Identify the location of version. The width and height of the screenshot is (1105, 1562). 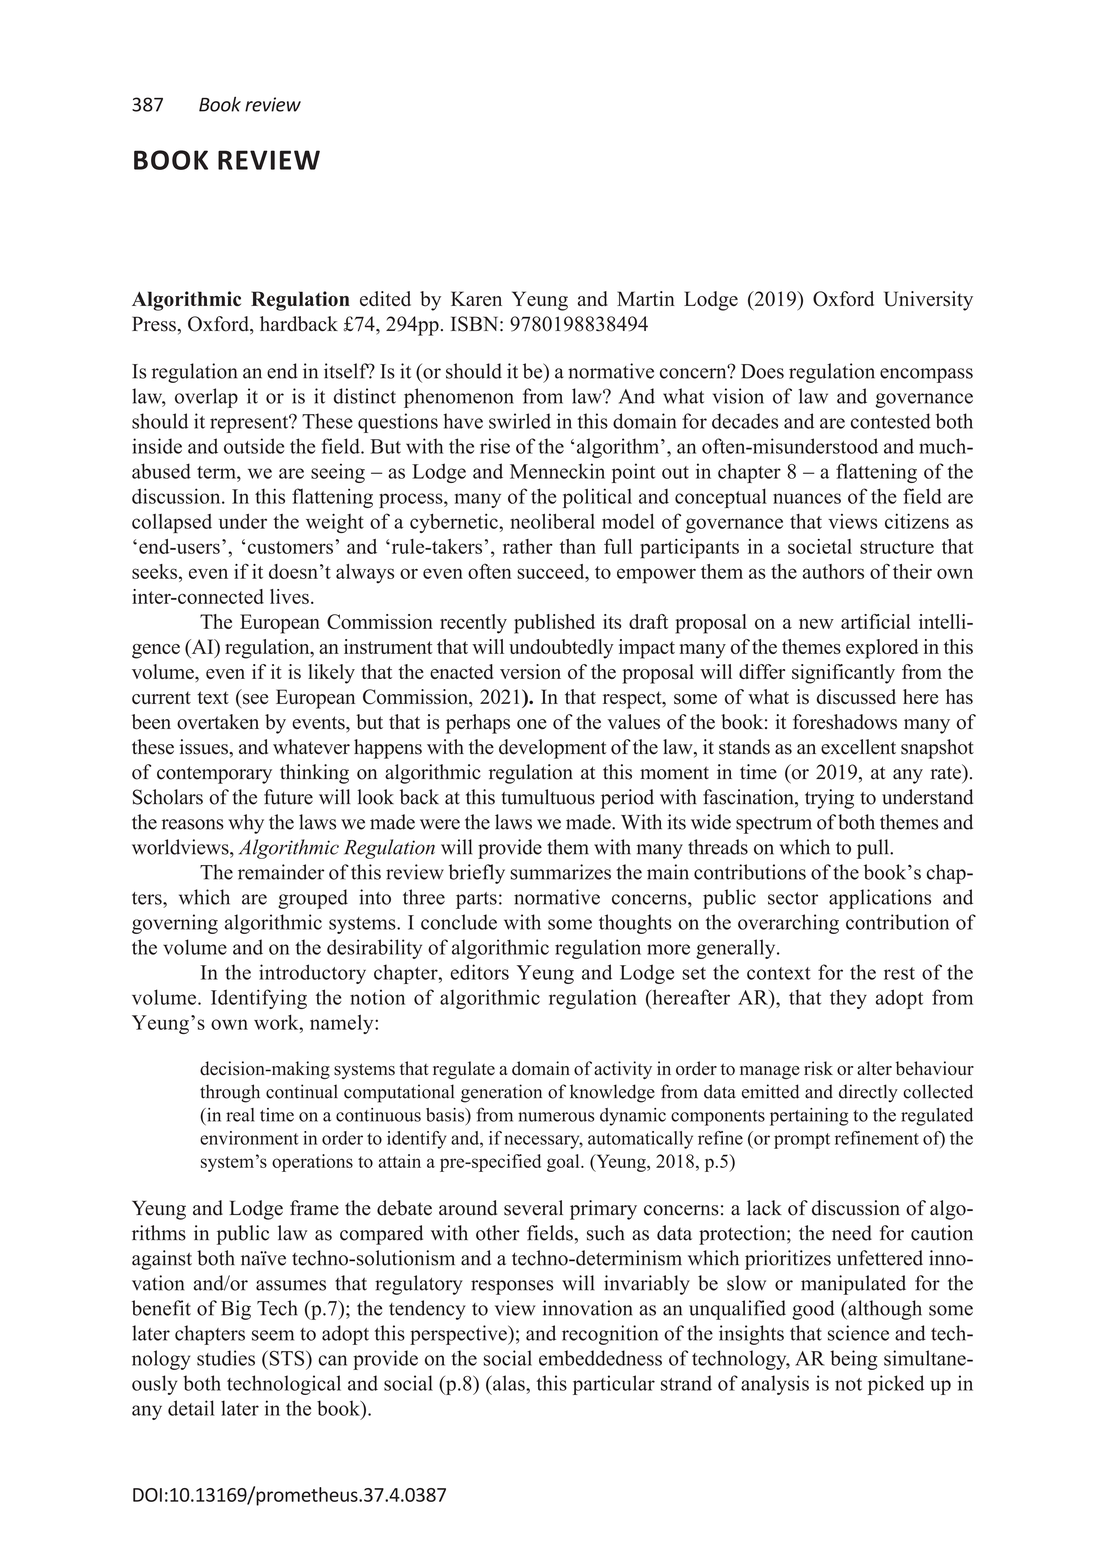
(530, 672).
